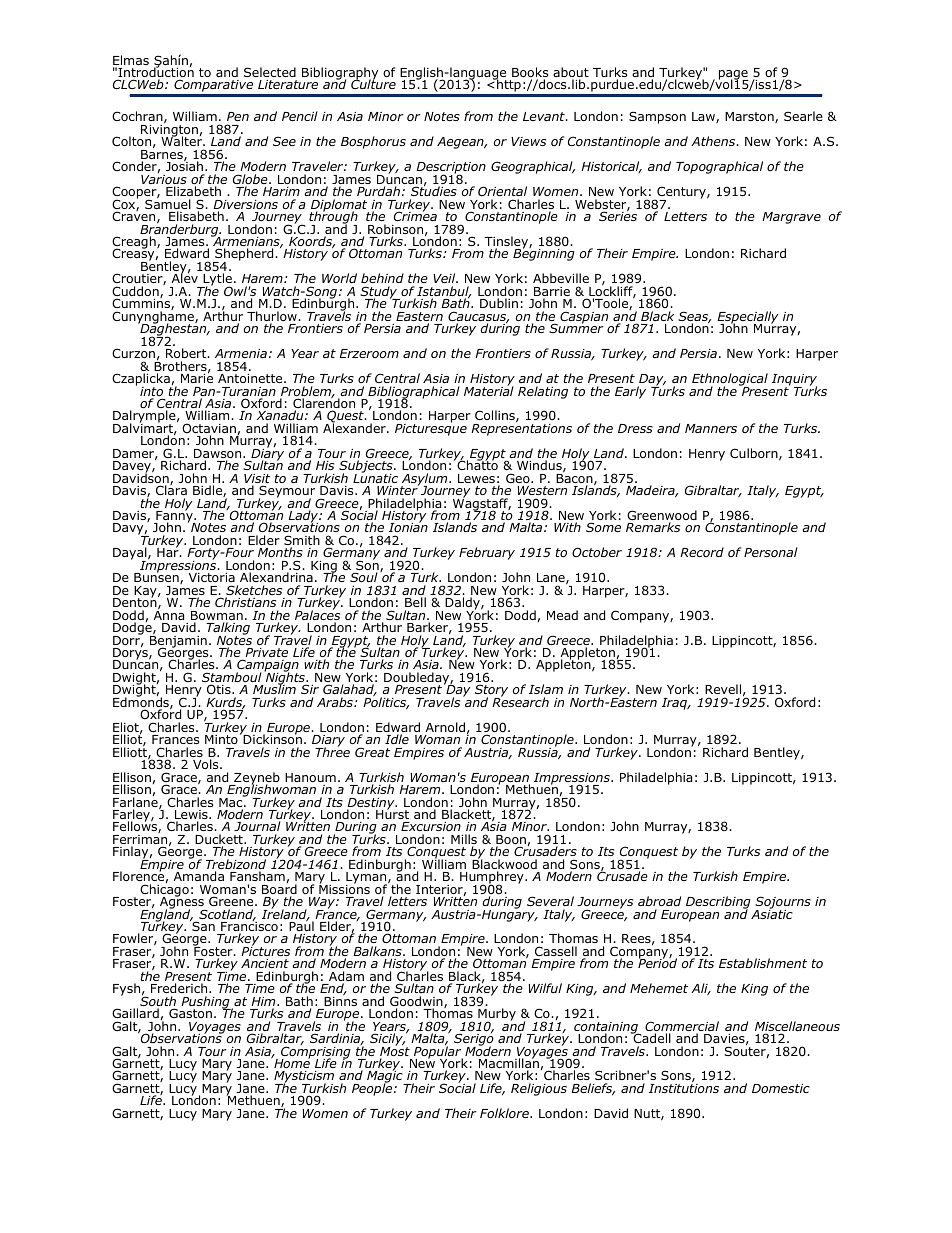  Describe the element at coordinates (487, 553) in the image. I see `February` at that location.
